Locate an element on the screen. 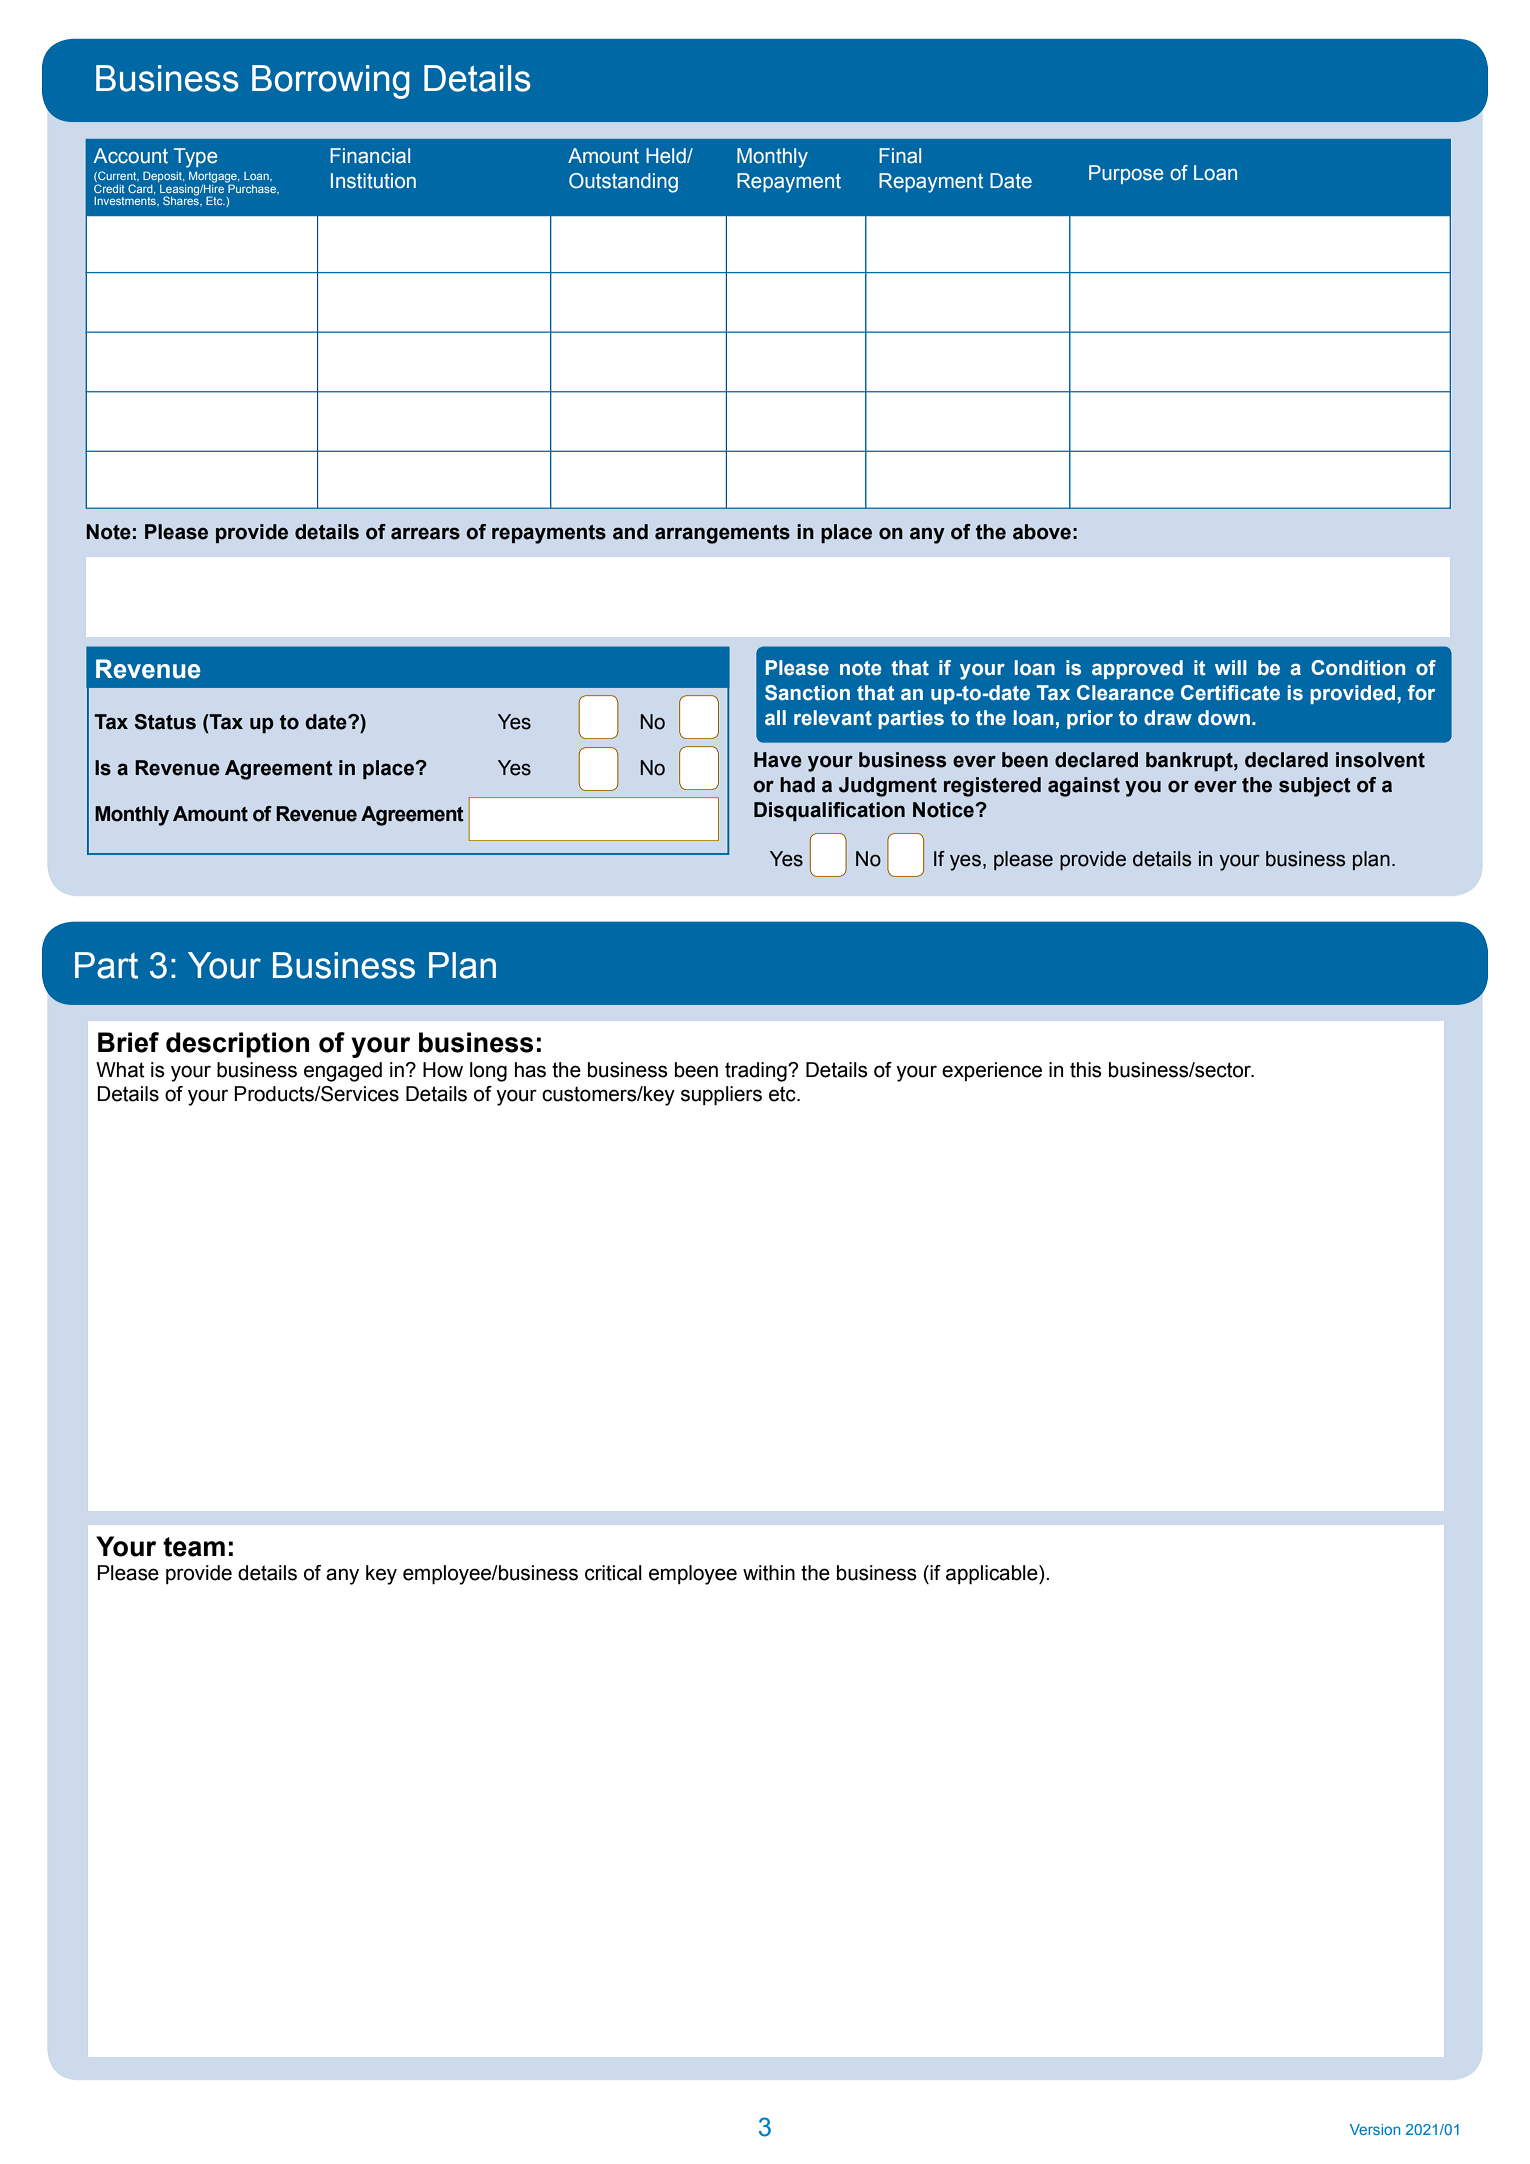 This screenshot has width=1530, height=2164. description is located at coordinates (237, 1045).
